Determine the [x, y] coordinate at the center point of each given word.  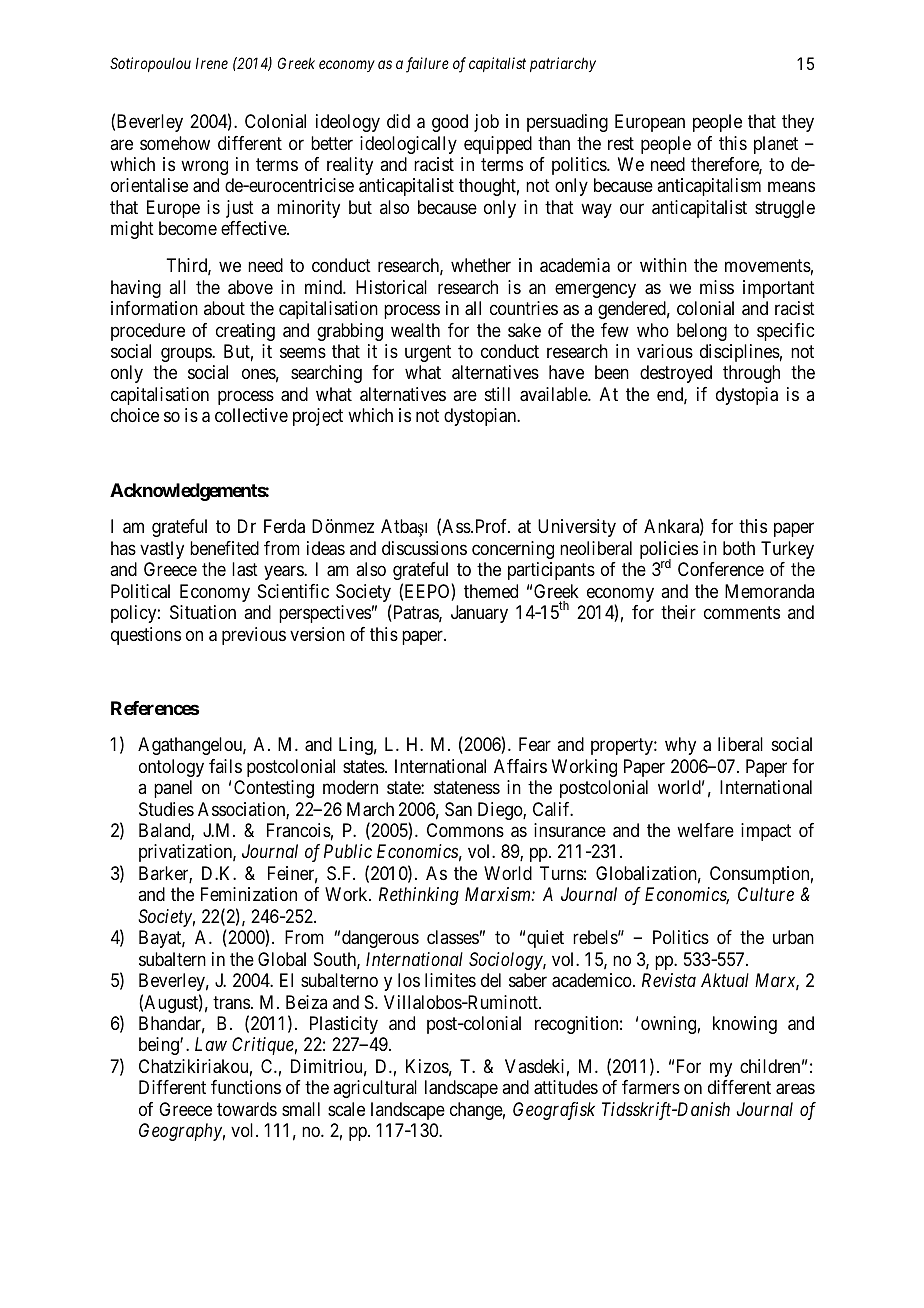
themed [491, 591]
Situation [203, 612]
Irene [212, 63]
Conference [721, 569]
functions [246, 1087]
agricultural [375, 1089]
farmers [651, 1087]
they [798, 123]
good [450, 123]
